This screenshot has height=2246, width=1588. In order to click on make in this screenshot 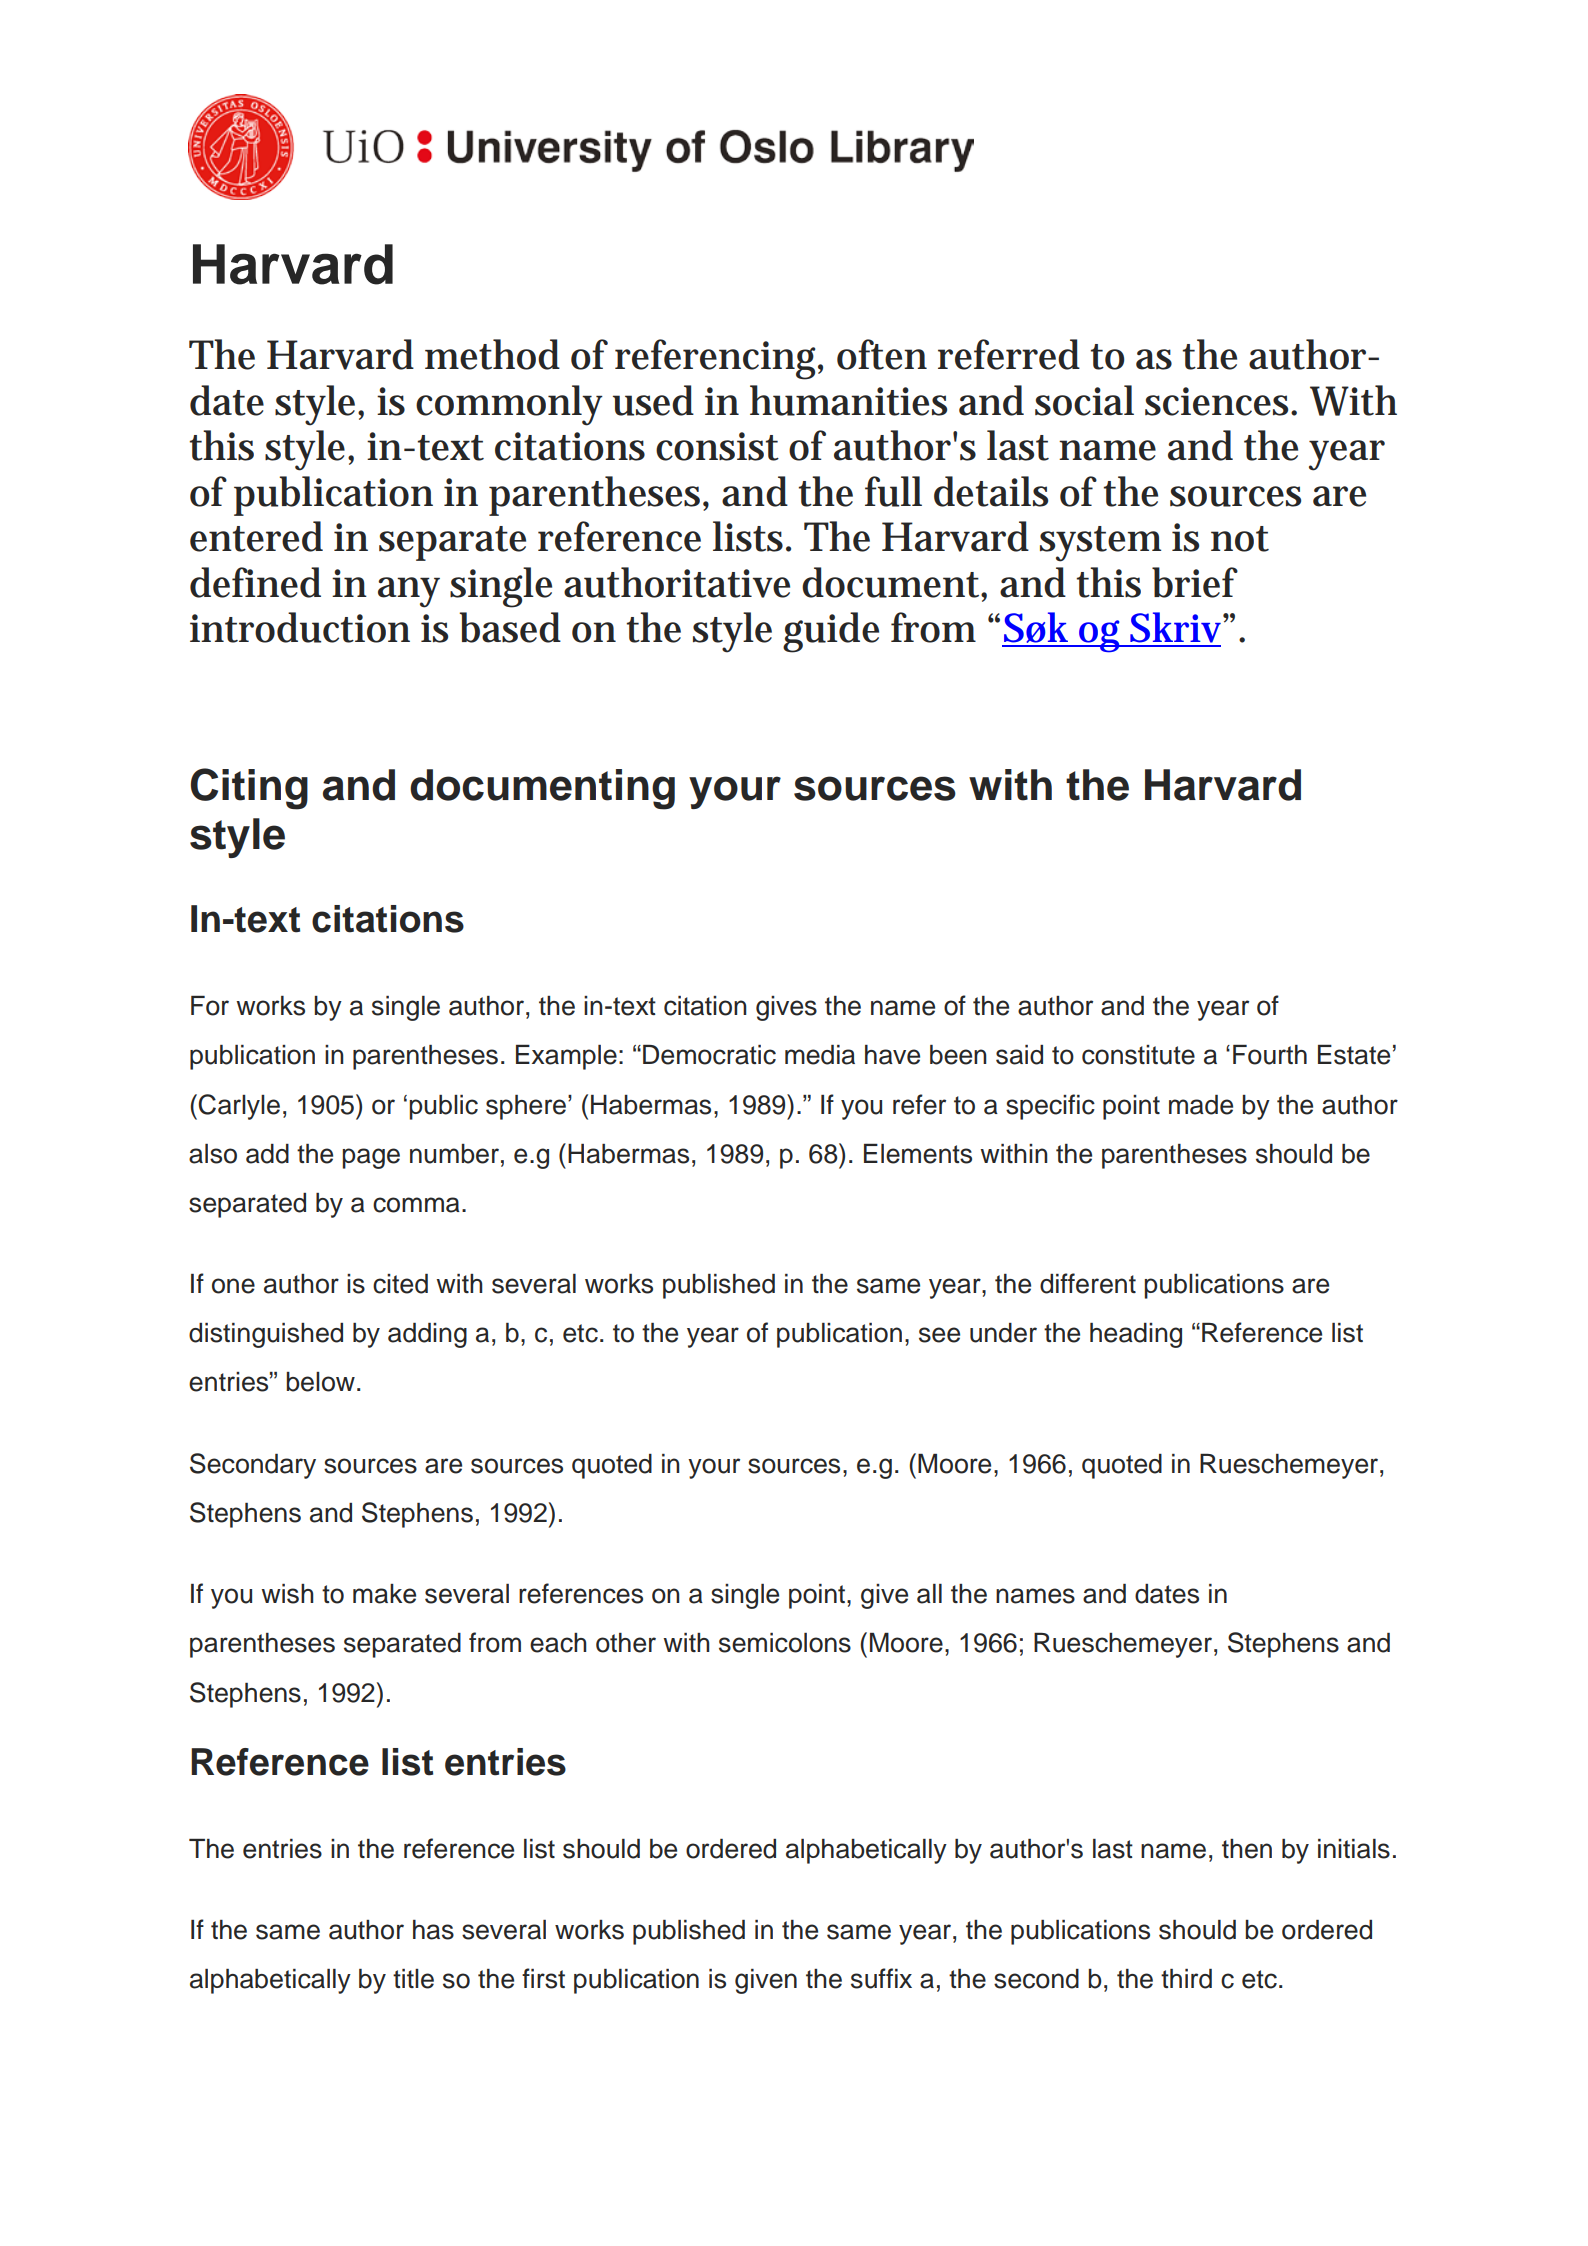, I will do `click(384, 1594)`.
